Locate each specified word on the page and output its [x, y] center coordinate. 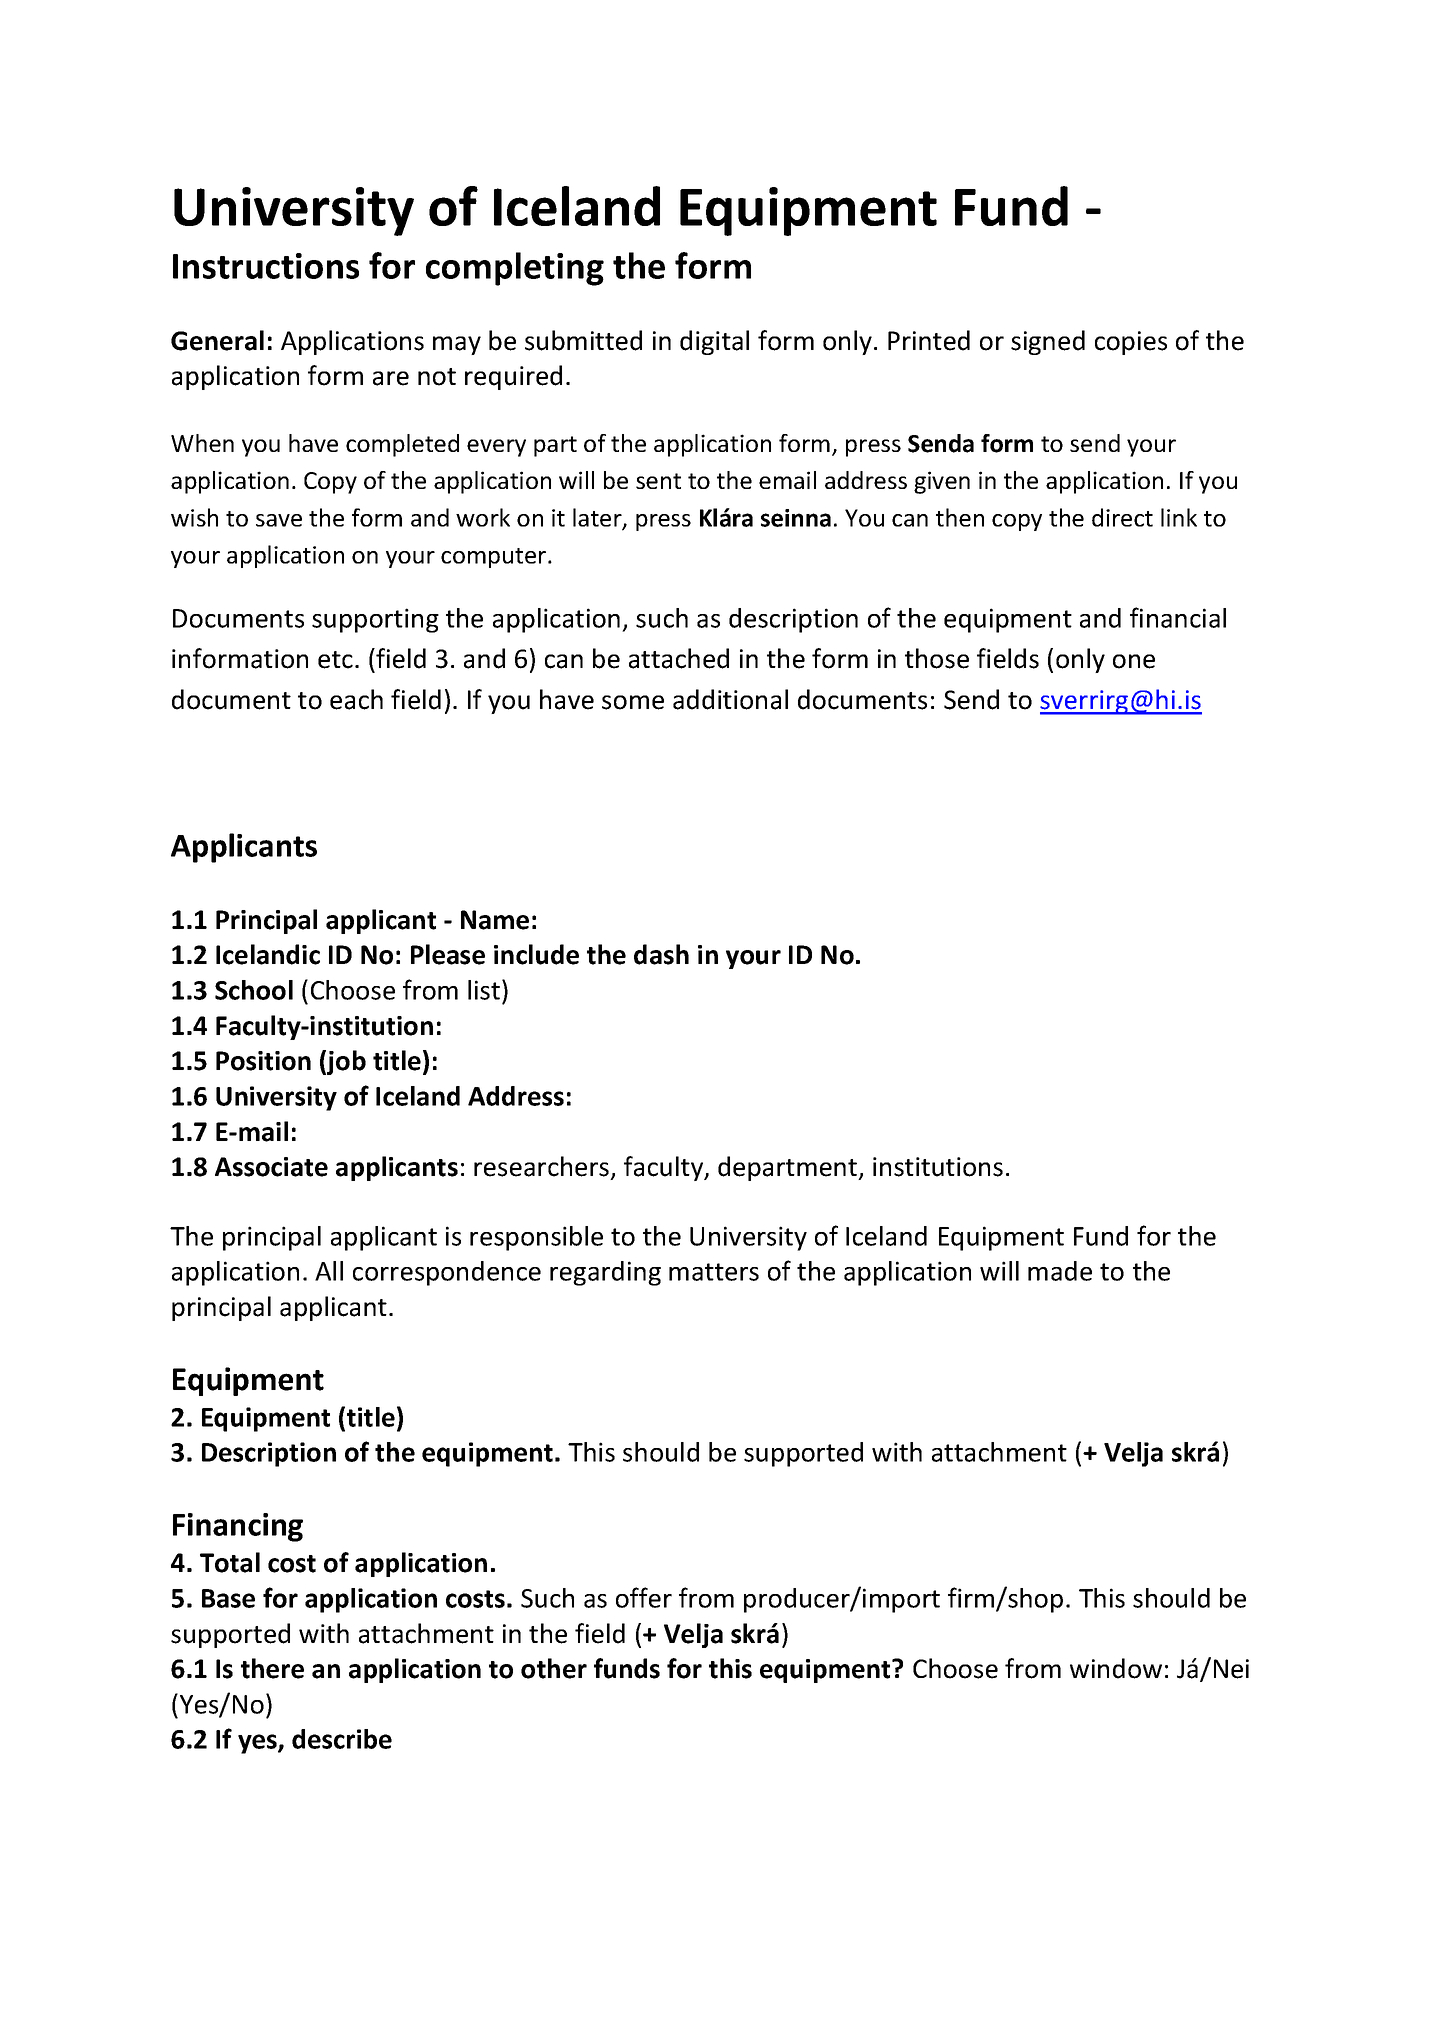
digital [714, 342]
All [329, 1271]
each [356, 699]
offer [644, 1597]
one [1134, 661]
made [1060, 1271]
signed [1048, 342]
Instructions [266, 266]
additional [730, 699]
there [272, 1668]
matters [714, 1272]
